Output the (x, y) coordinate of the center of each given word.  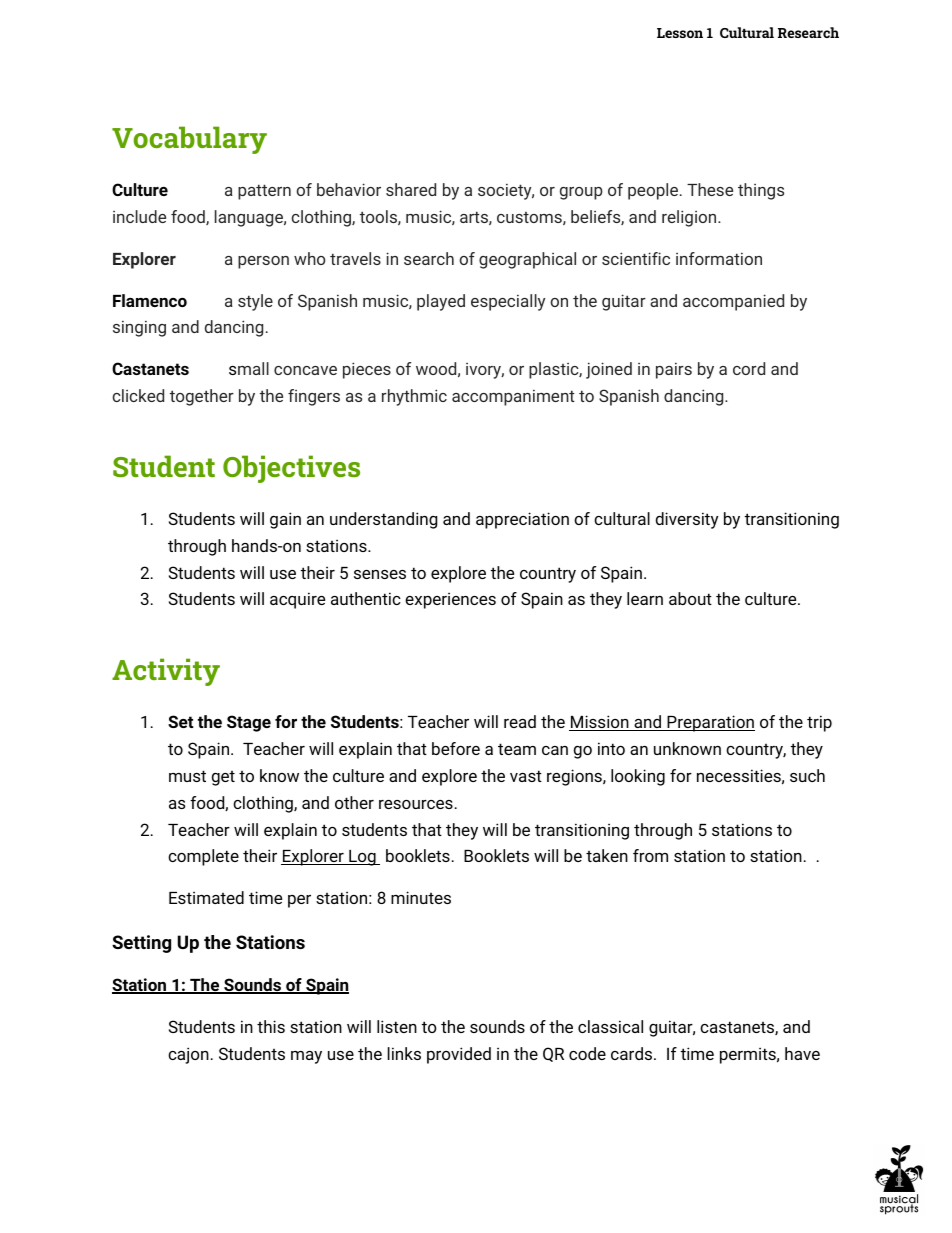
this (271, 1026)
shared (411, 189)
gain (285, 520)
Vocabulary (189, 140)
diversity (687, 520)
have (802, 1053)
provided (459, 1055)
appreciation (522, 520)
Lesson (680, 33)
